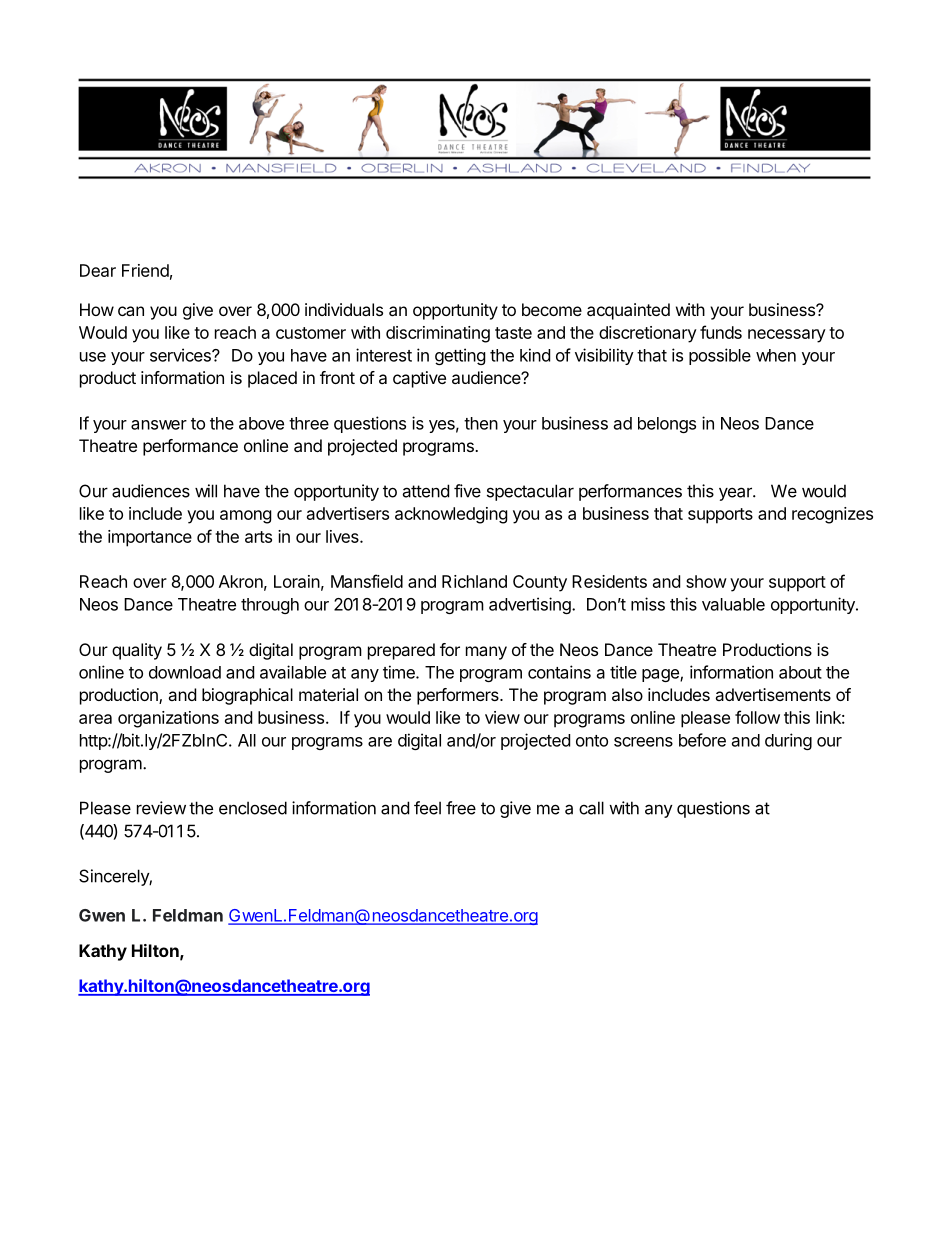 This page has width=952, height=1233. Describe the element at coordinates (185, 672) in the page. I see `download` at that location.
